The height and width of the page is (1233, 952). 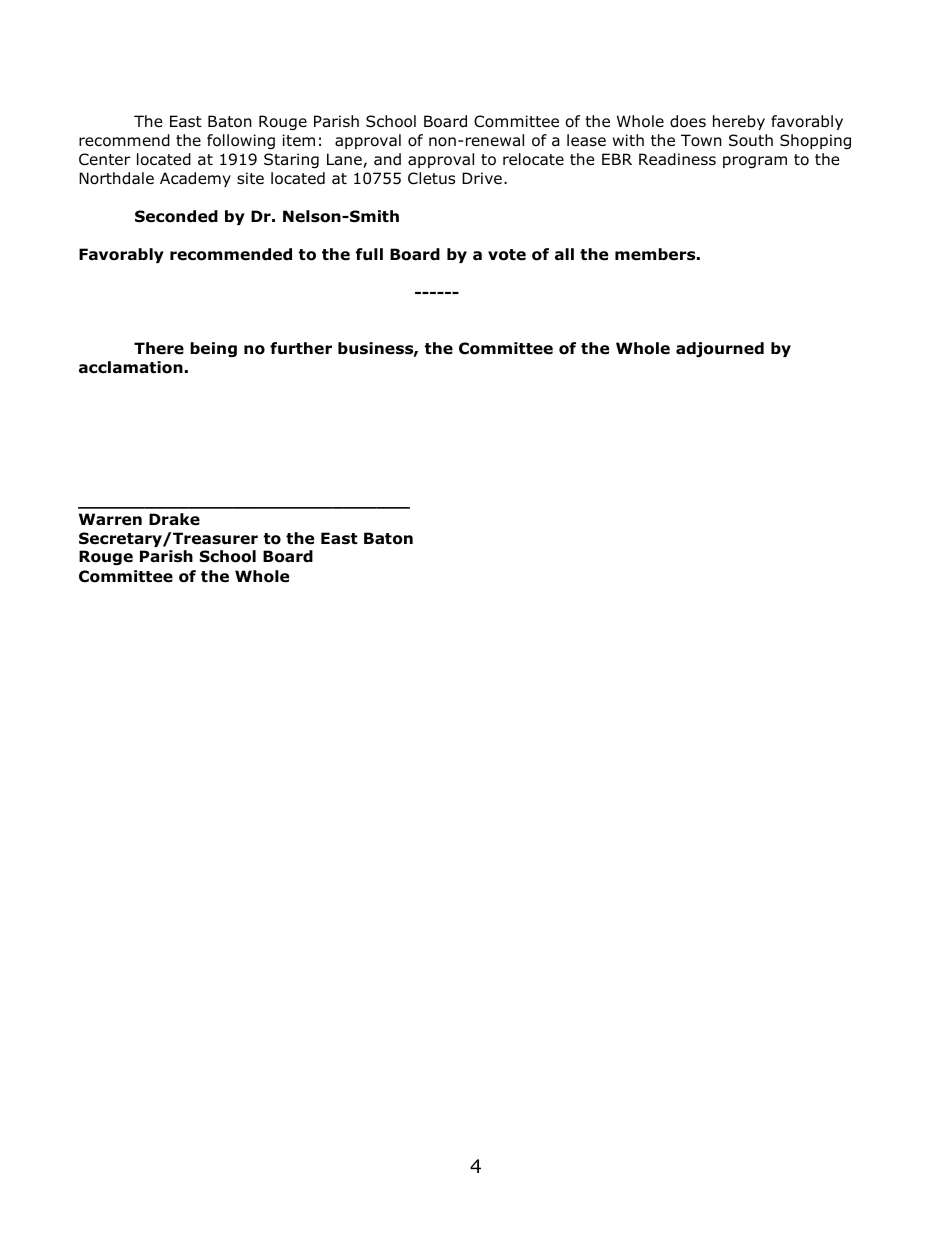 What do you see at coordinates (751, 140) in the page?
I see `South` at bounding box center [751, 140].
